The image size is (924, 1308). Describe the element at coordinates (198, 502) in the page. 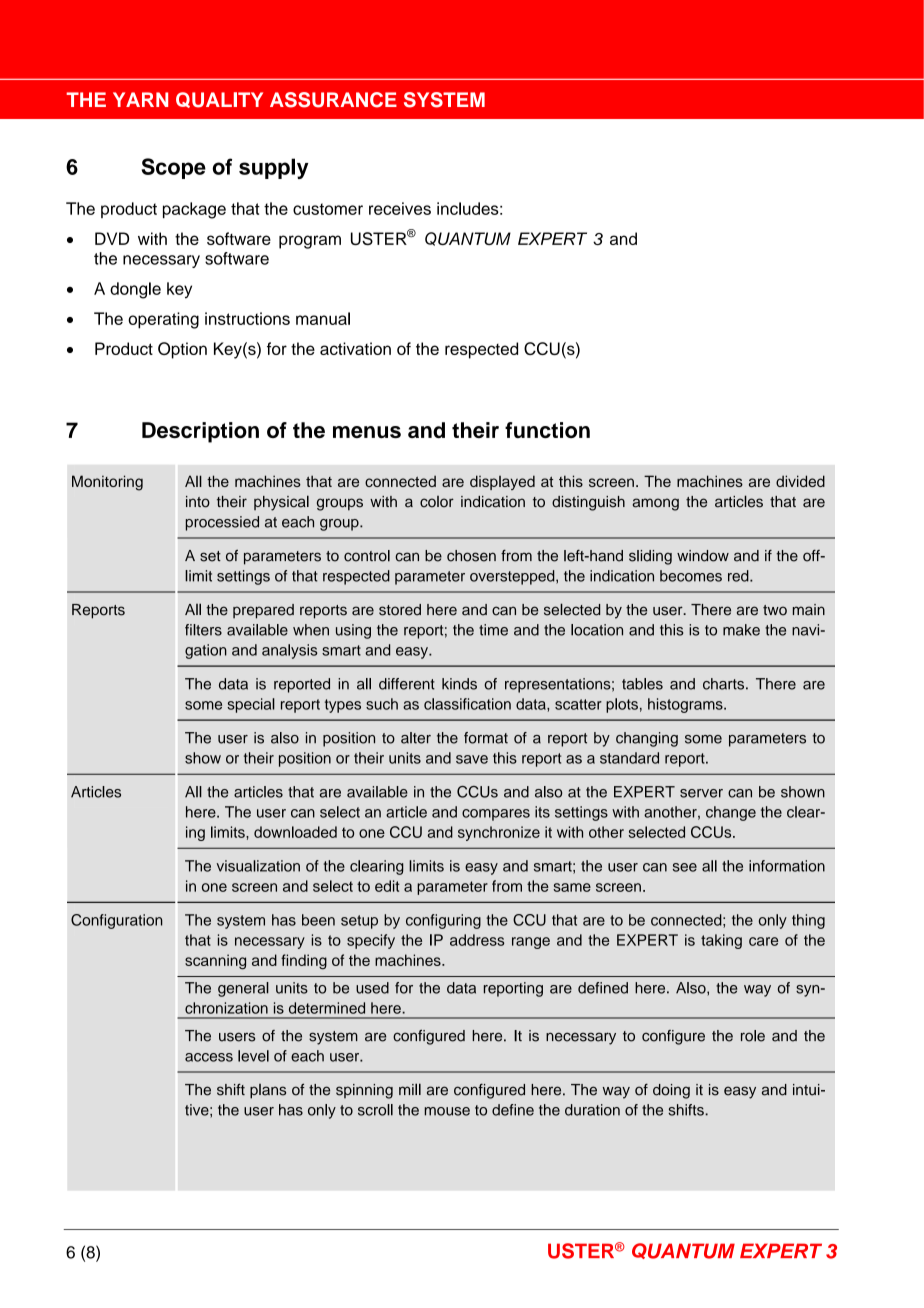

I see `into` at that location.
